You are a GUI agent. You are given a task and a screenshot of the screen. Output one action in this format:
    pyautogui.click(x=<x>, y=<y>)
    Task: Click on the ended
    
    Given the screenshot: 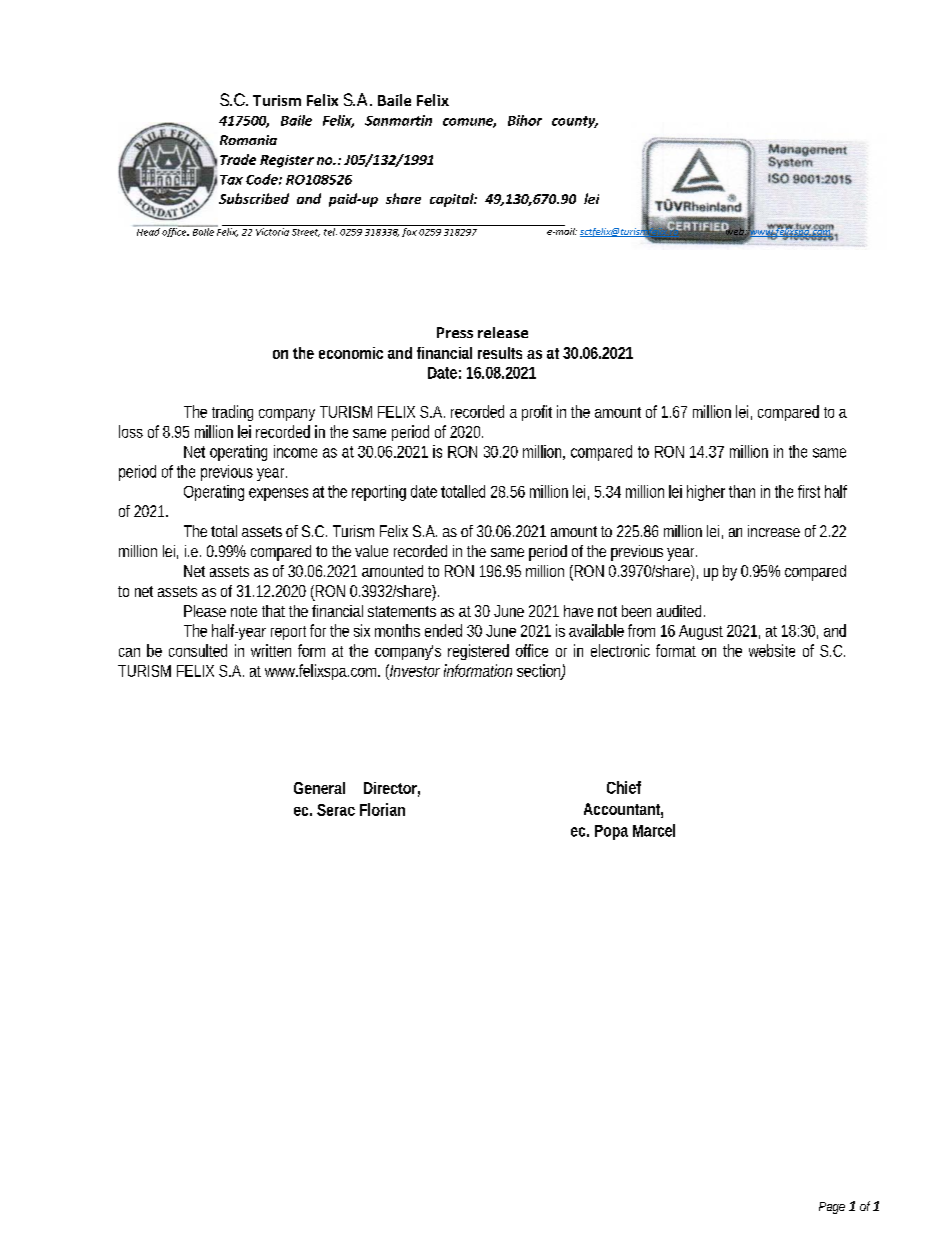 What is the action you would take?
    pyautogui.click(x=443, y=630)
